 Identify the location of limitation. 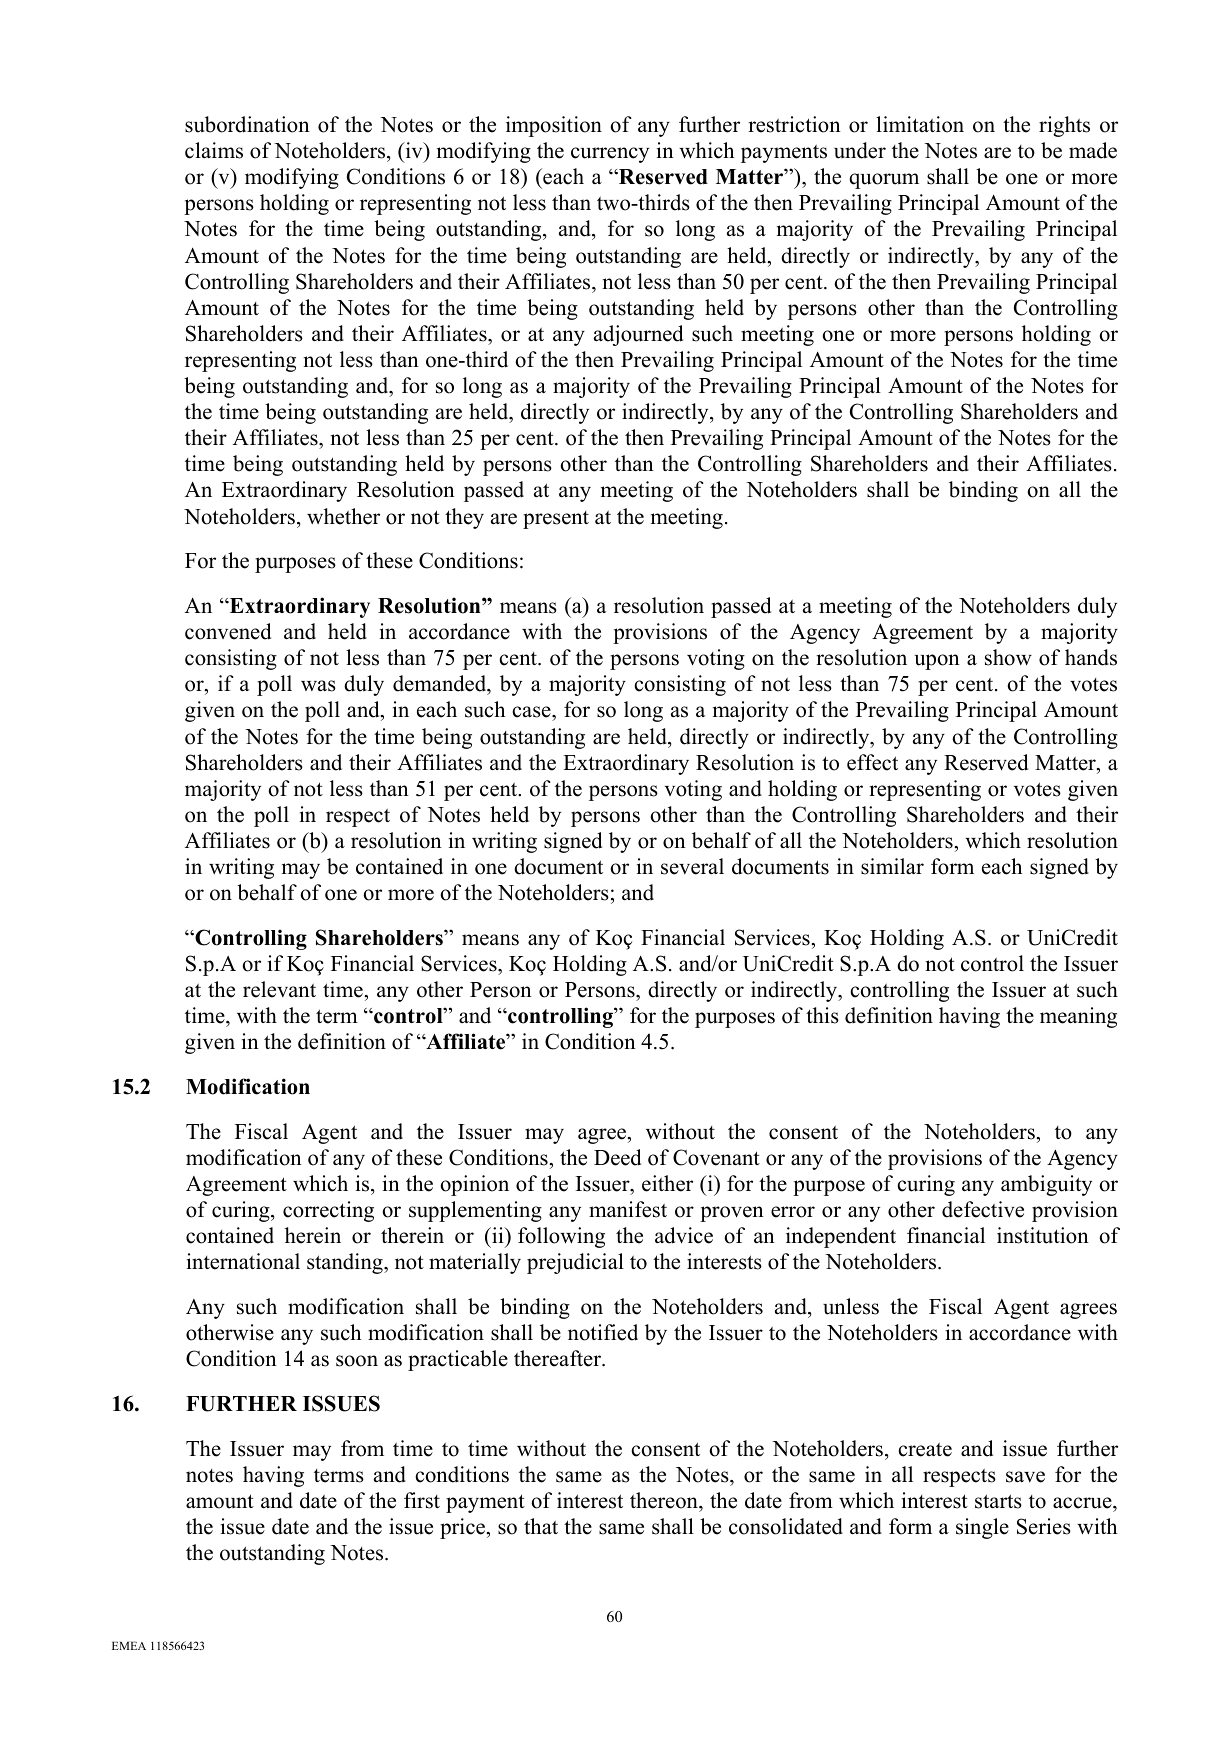
(920, 124).
